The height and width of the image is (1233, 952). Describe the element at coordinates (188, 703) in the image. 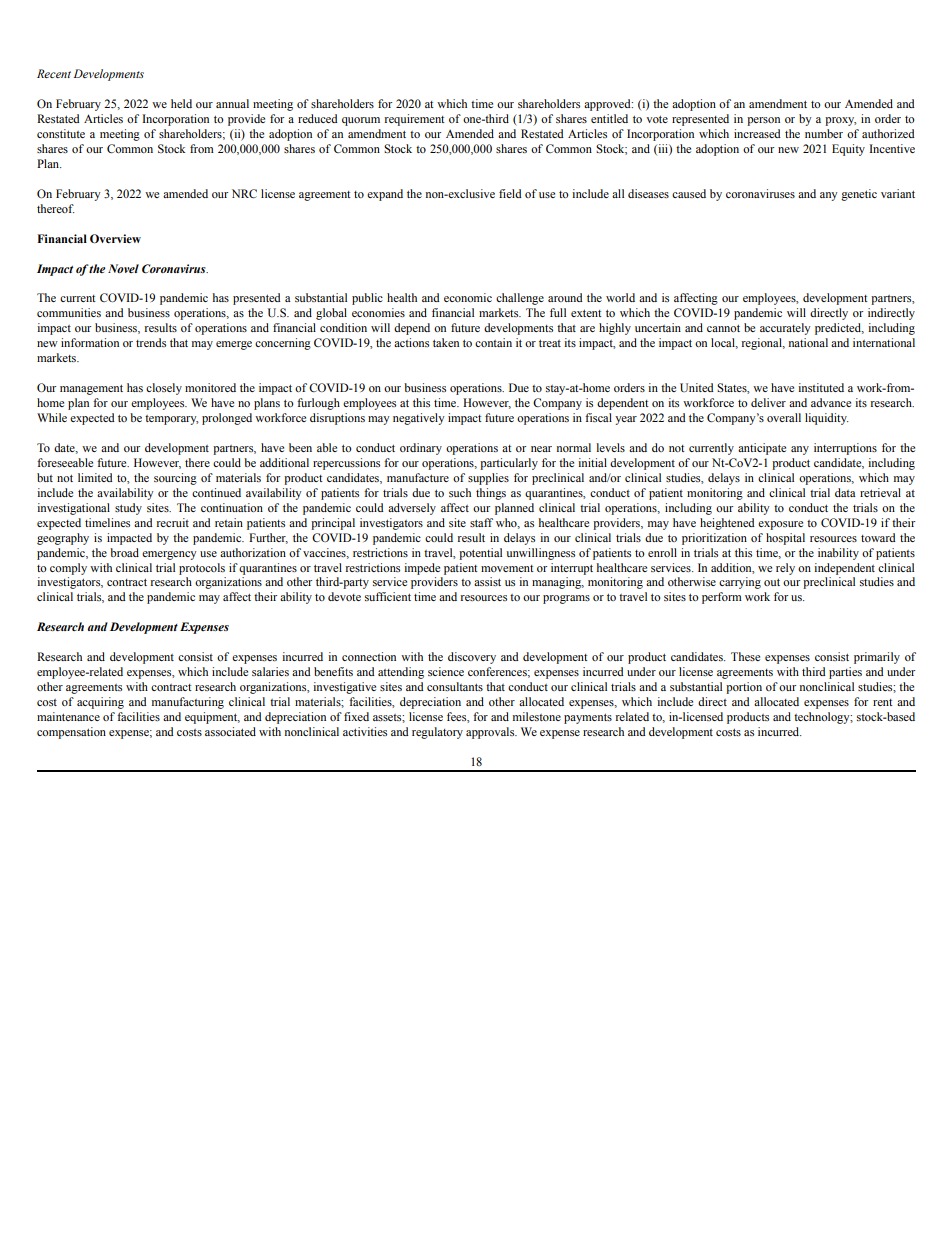

I see `manufacturing` at that location.
